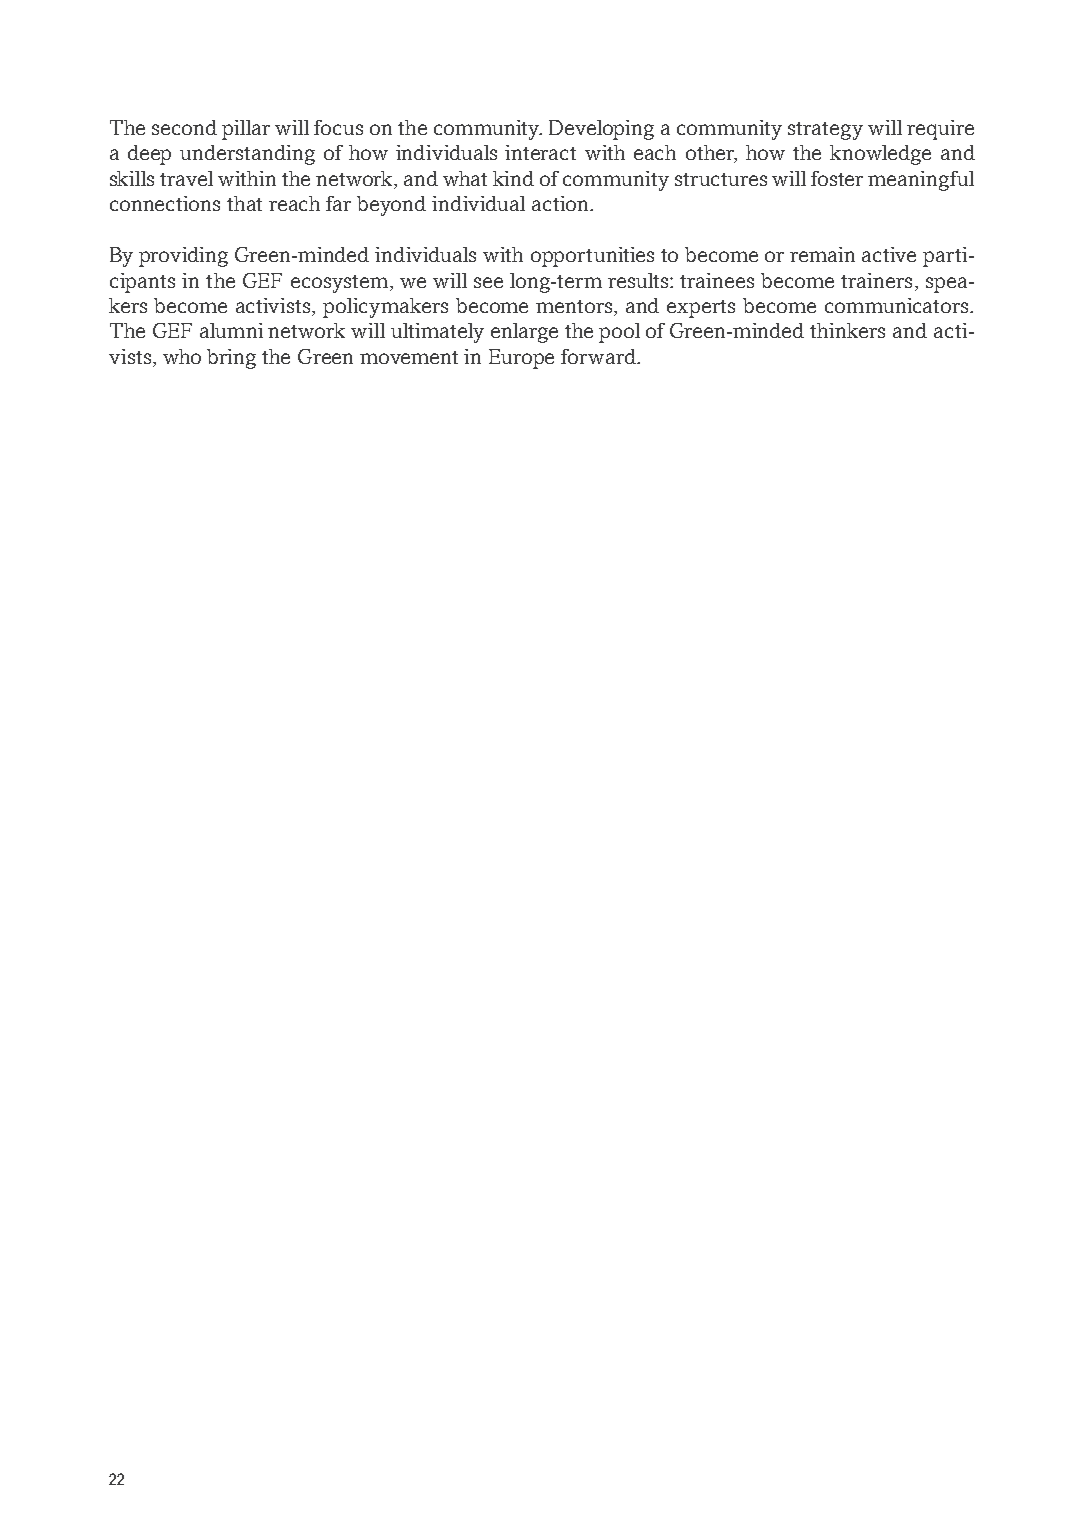 The image size is (1084, 1532). What do you see at coordinates (341, 284) in the screenshot?
I see `ecosystem` at bounding box center [341, 284].
